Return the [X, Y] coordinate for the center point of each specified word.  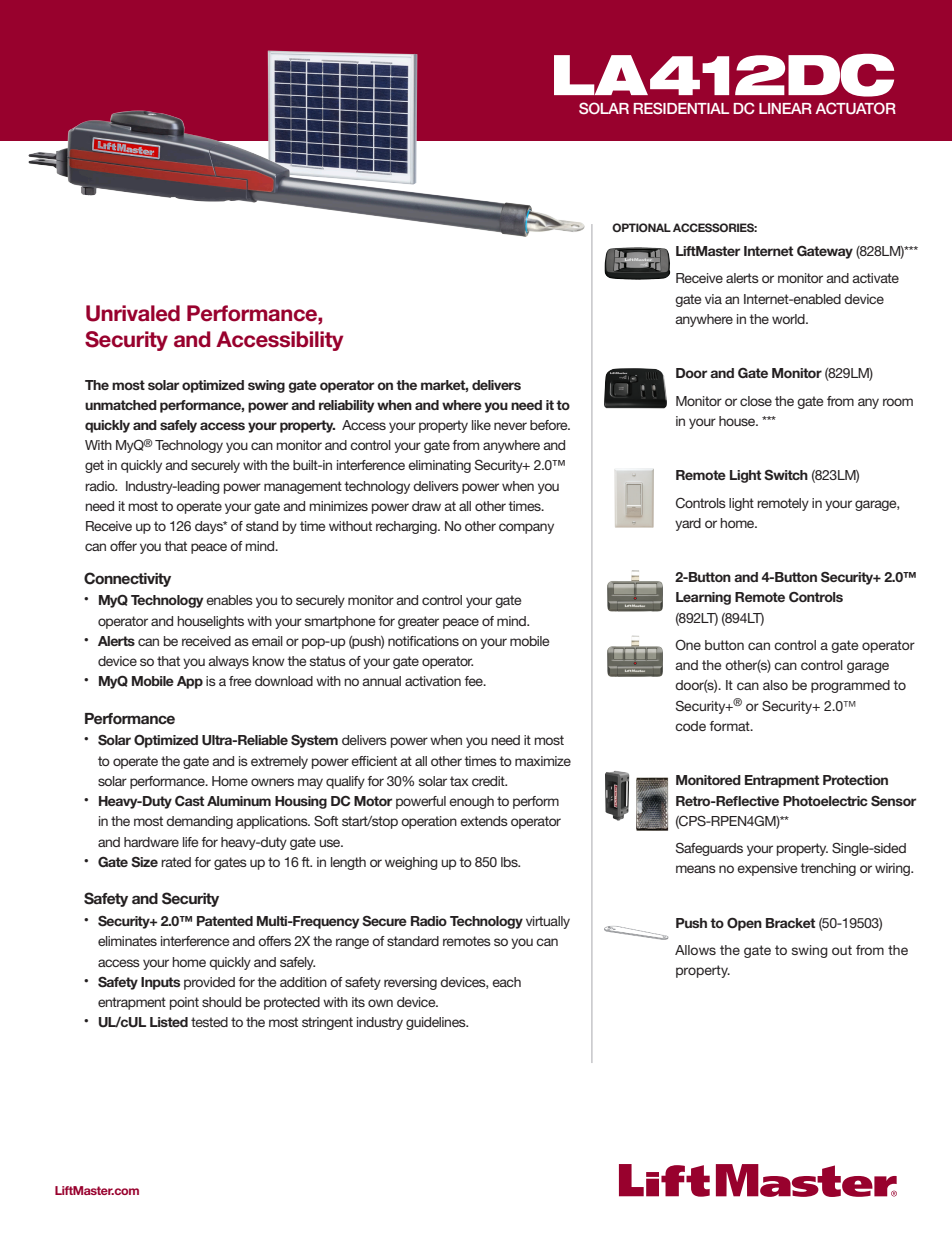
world [789, 319]
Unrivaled [133, 313]
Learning [703, 598]
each [506, 982]
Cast [189, 801]
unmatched [121, 405]
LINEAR [785, 108]
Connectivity [127, 579]
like [481, 425]
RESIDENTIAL [681, 108]
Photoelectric [825, 801]
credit [489, 781]
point [184, 1003]
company [526, 528]
